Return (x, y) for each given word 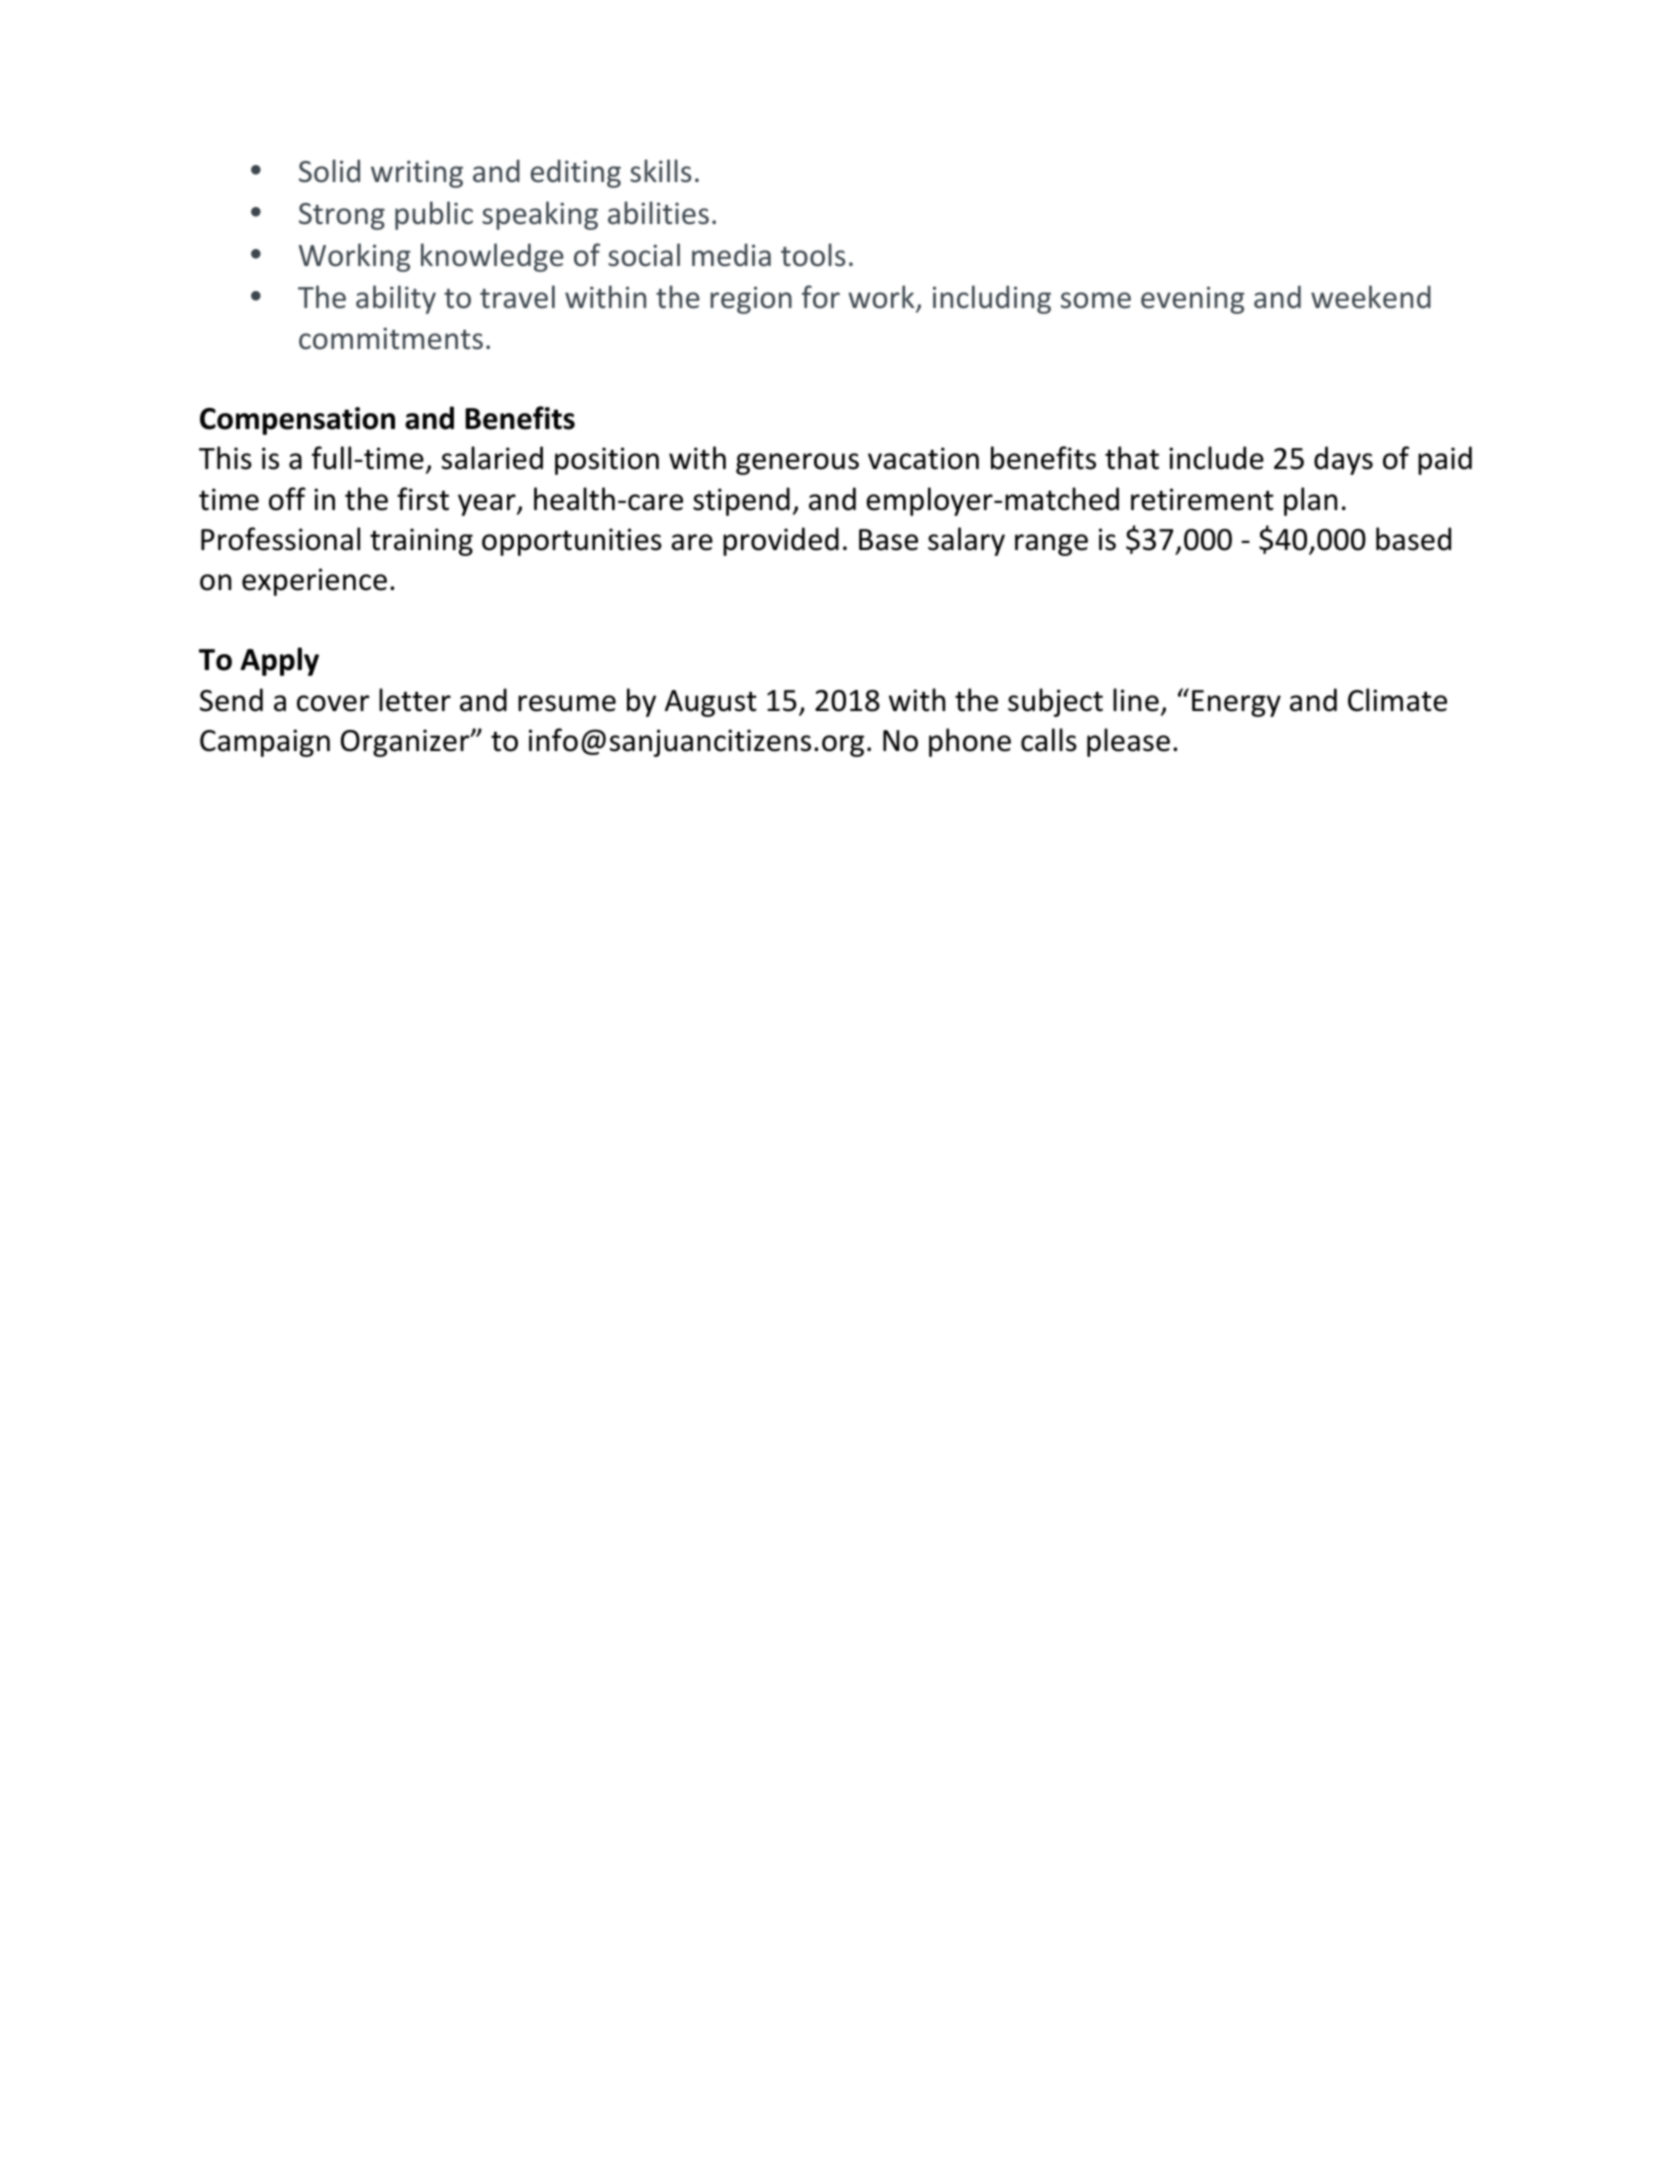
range (1051, 545)
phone (970, 742)
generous (797, 464)
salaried (492, 458)
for (821, 297)
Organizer (406, 743)
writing (417, 174)
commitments (391, 338)
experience (314, 582)
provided (781, 541)
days (1343, 460)
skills (661, 171)
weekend (1371, 297)
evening (1193, 300)
